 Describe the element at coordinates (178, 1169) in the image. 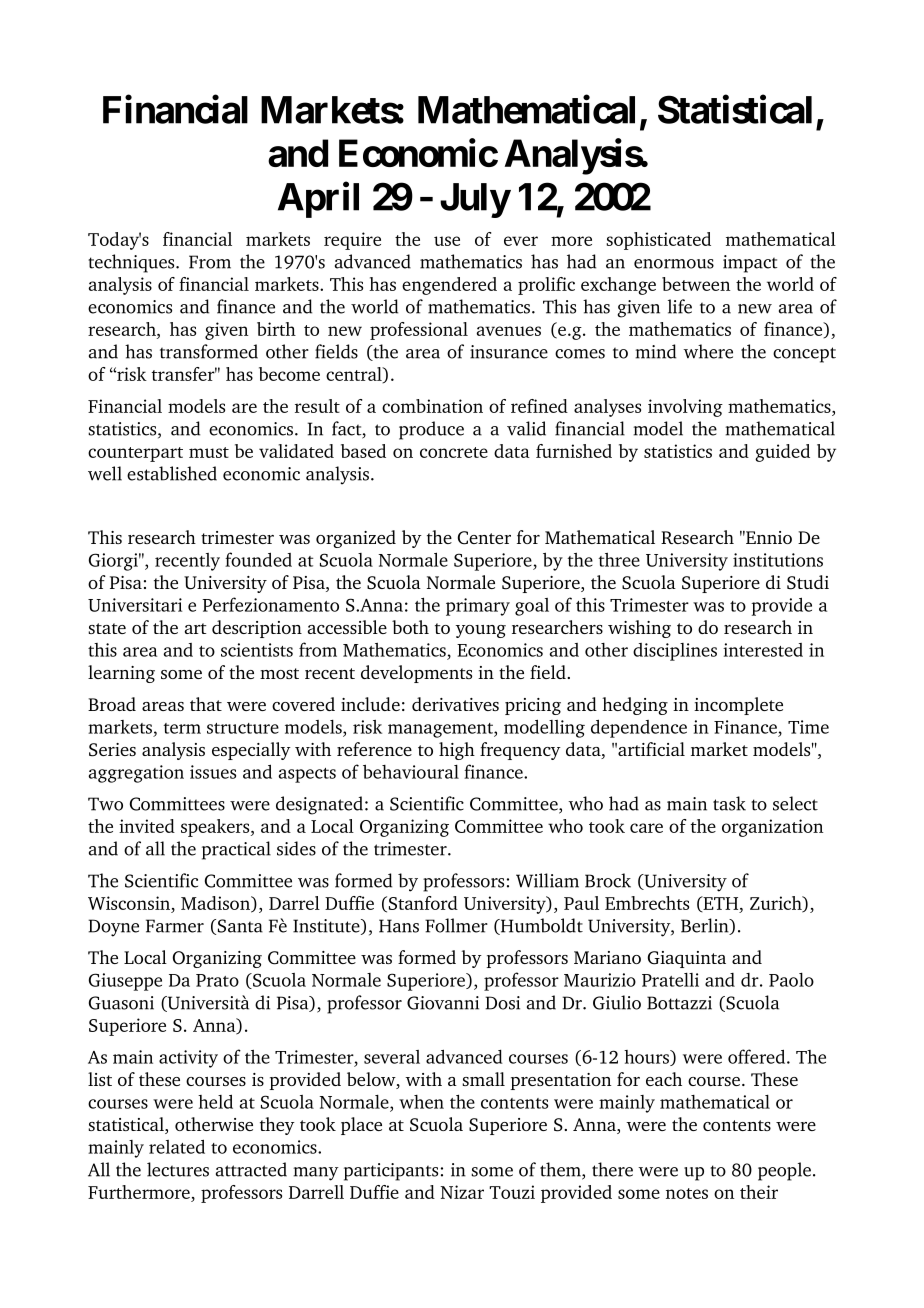

I see `lectures` at that location.
